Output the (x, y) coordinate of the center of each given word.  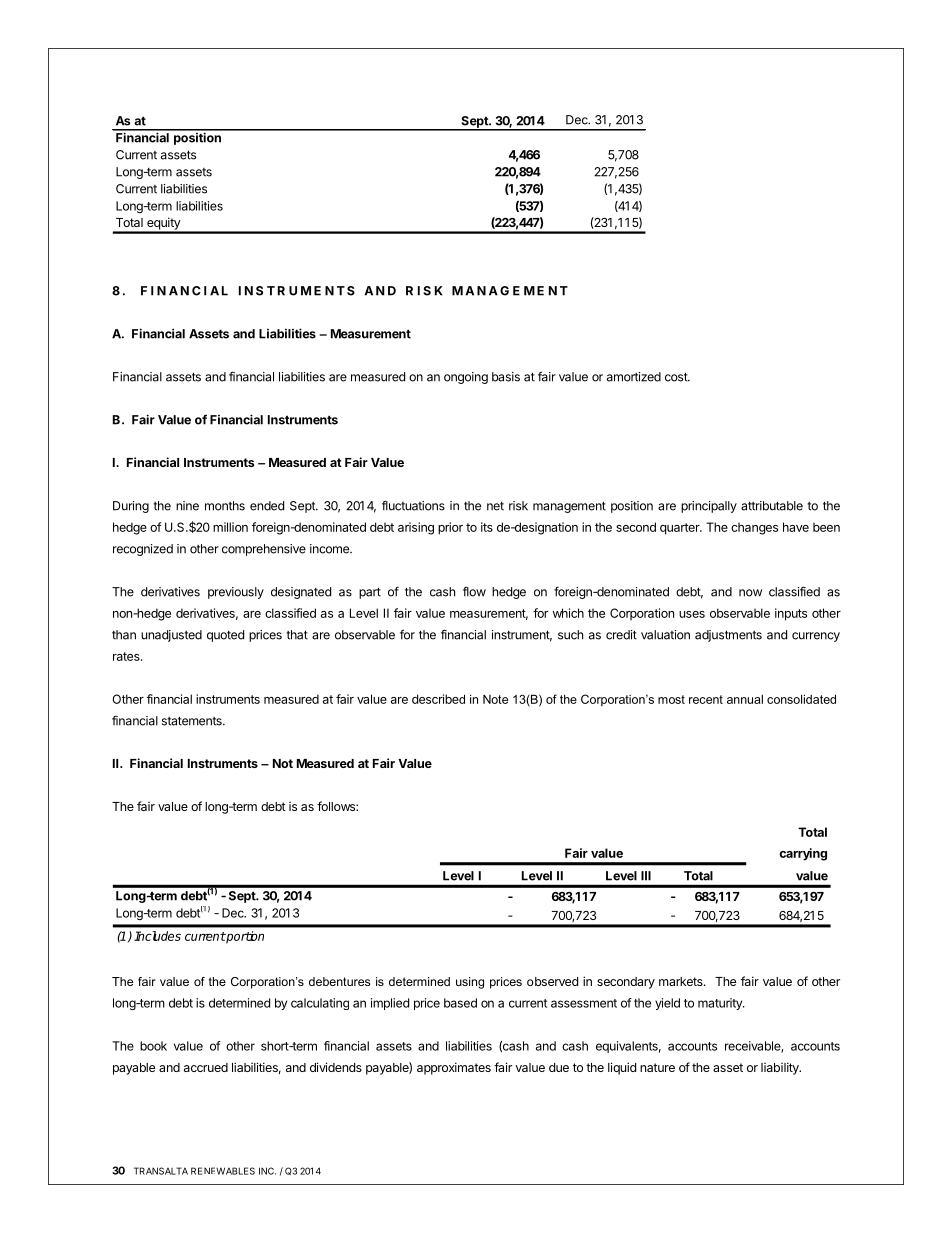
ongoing (466, 378)
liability (781, 1068)
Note (495, 699)
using (470, 983)
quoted (225, 636)
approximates (454, 1068)
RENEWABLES (223, 1171)
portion (244, 937)
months (225, 506)
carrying (803, 854)
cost (677, 377)
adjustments (728, 636)
